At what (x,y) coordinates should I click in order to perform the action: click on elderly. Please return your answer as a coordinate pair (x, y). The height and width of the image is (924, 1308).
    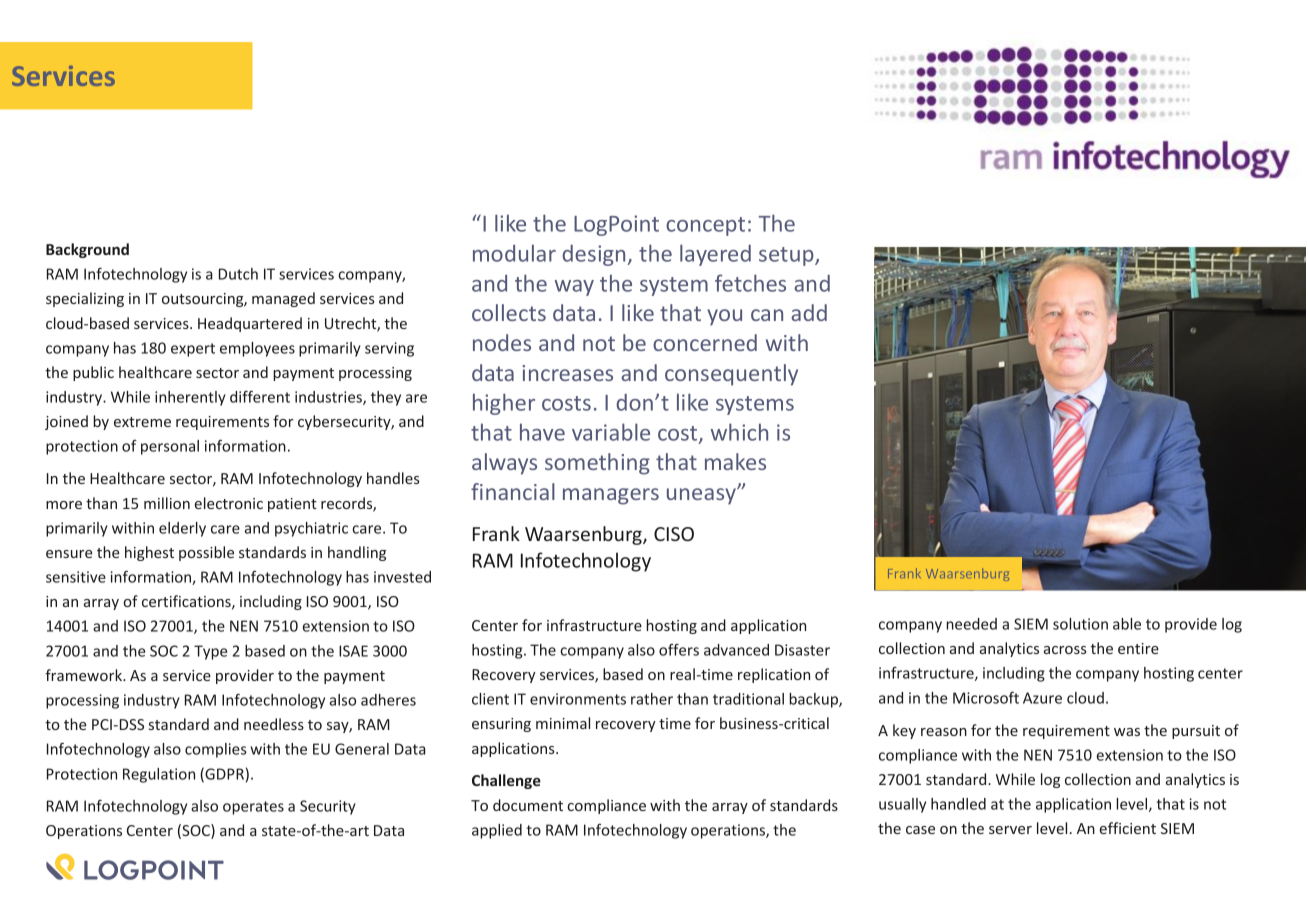
    Looking at the image, I should click on (182, 529).
